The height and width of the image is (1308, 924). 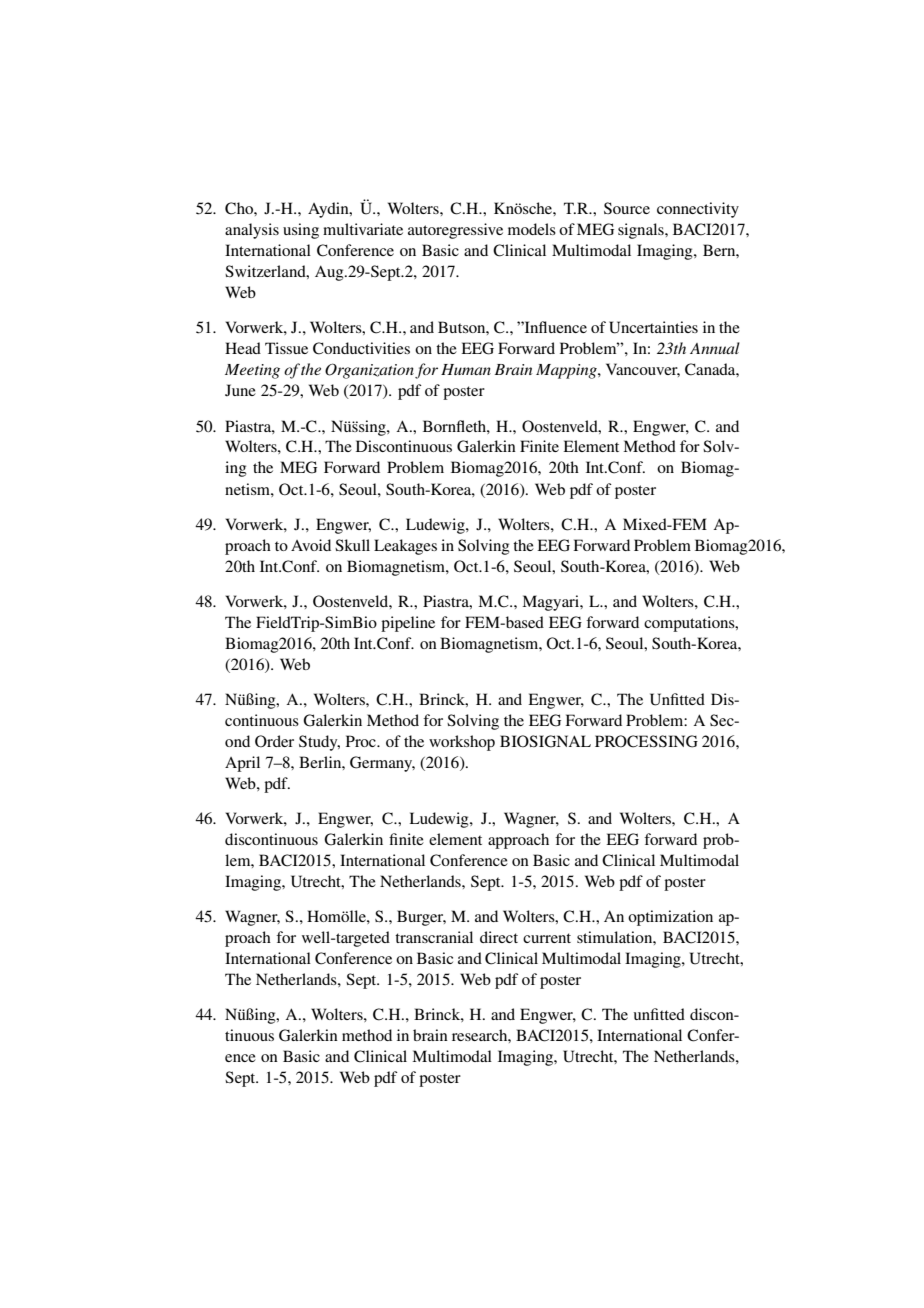 I want to click on Vancouver, so click(x=643, y=370).
